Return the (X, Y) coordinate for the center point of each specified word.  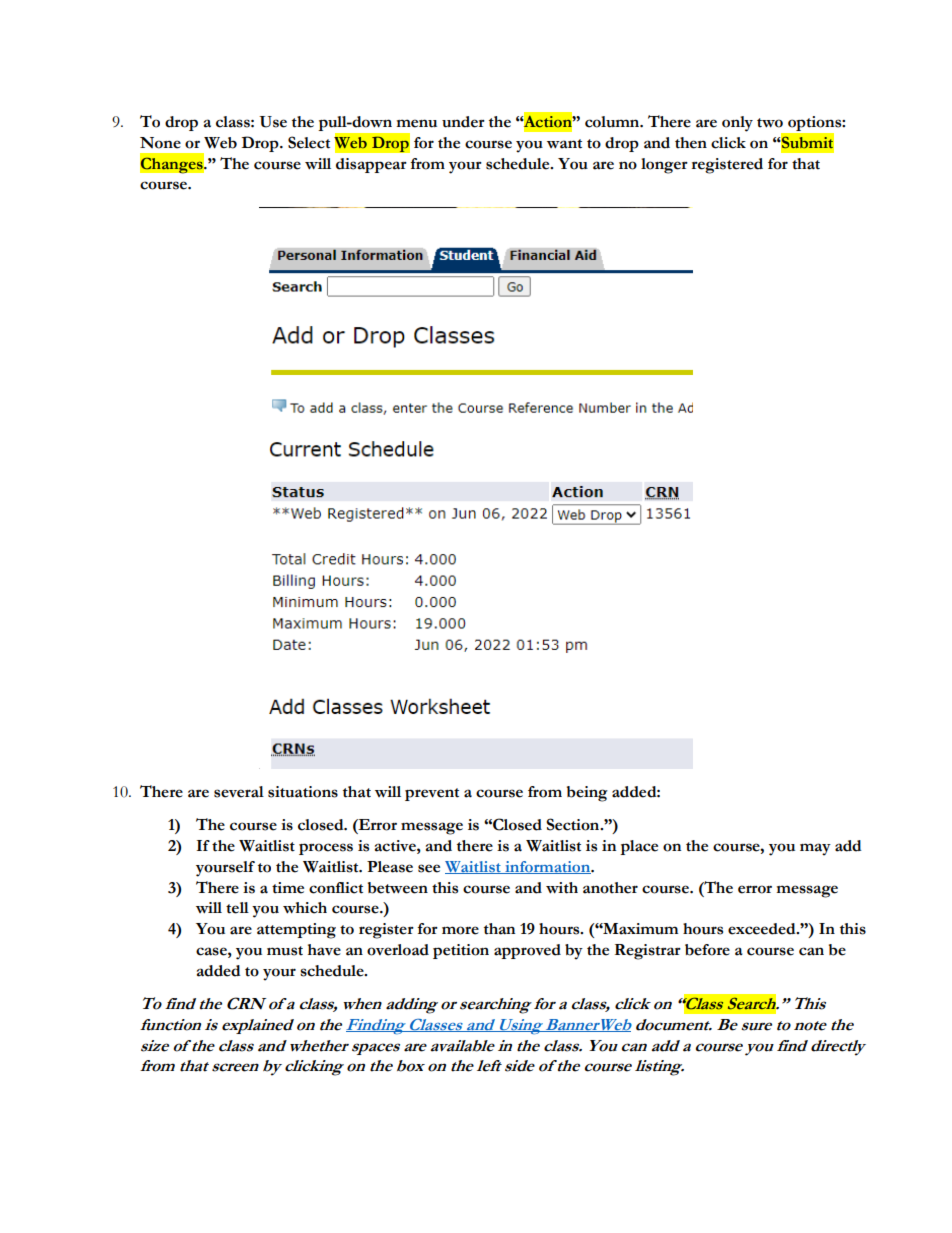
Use (273, 122)
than (499, 929)
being (587, 794)
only (737, 124)
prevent (432, 794)
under (463, 122)
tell (237, 908)
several (239, 792)
